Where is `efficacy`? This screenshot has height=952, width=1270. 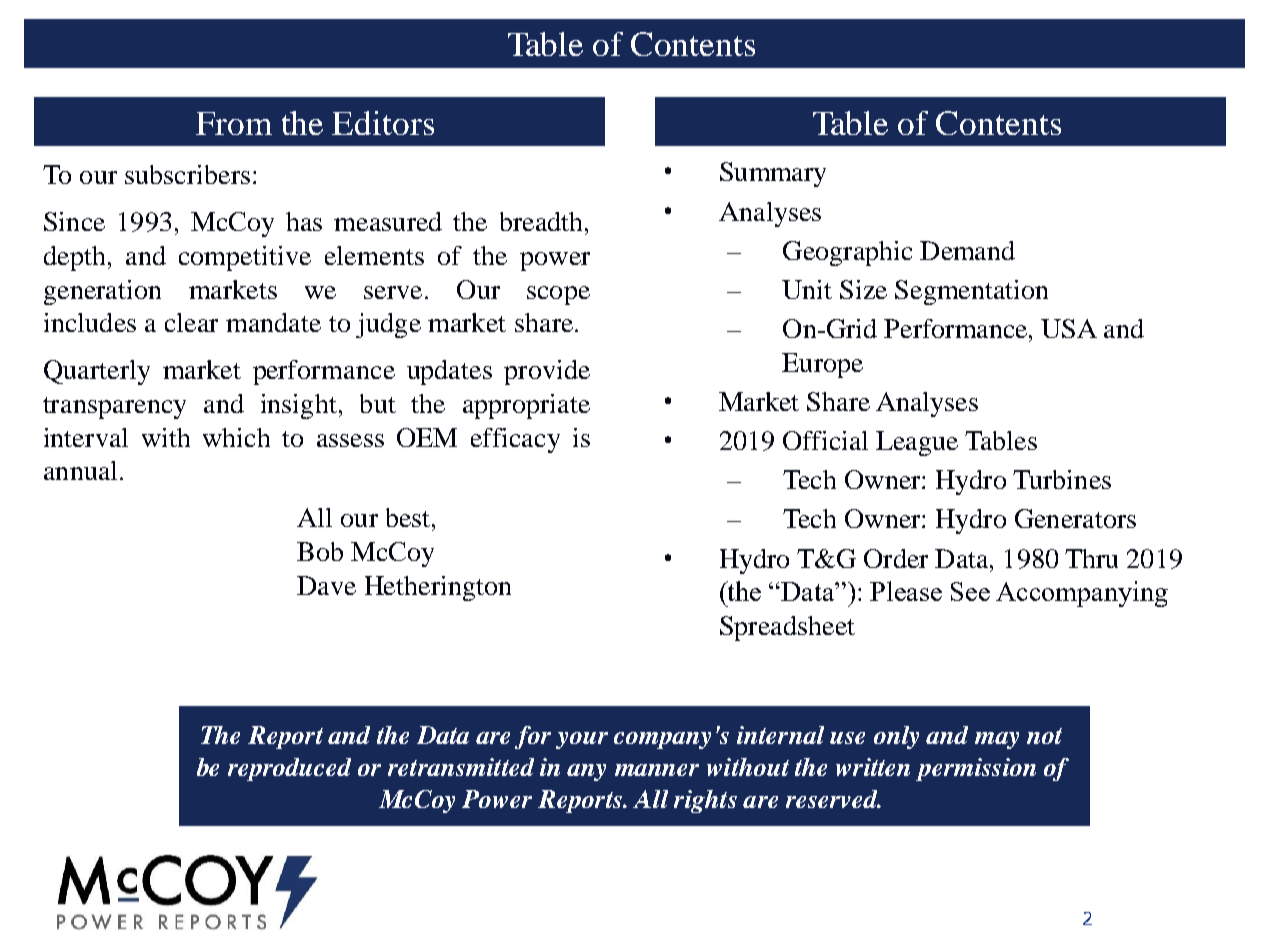 efficacy is located at coordinates (515, 440).
